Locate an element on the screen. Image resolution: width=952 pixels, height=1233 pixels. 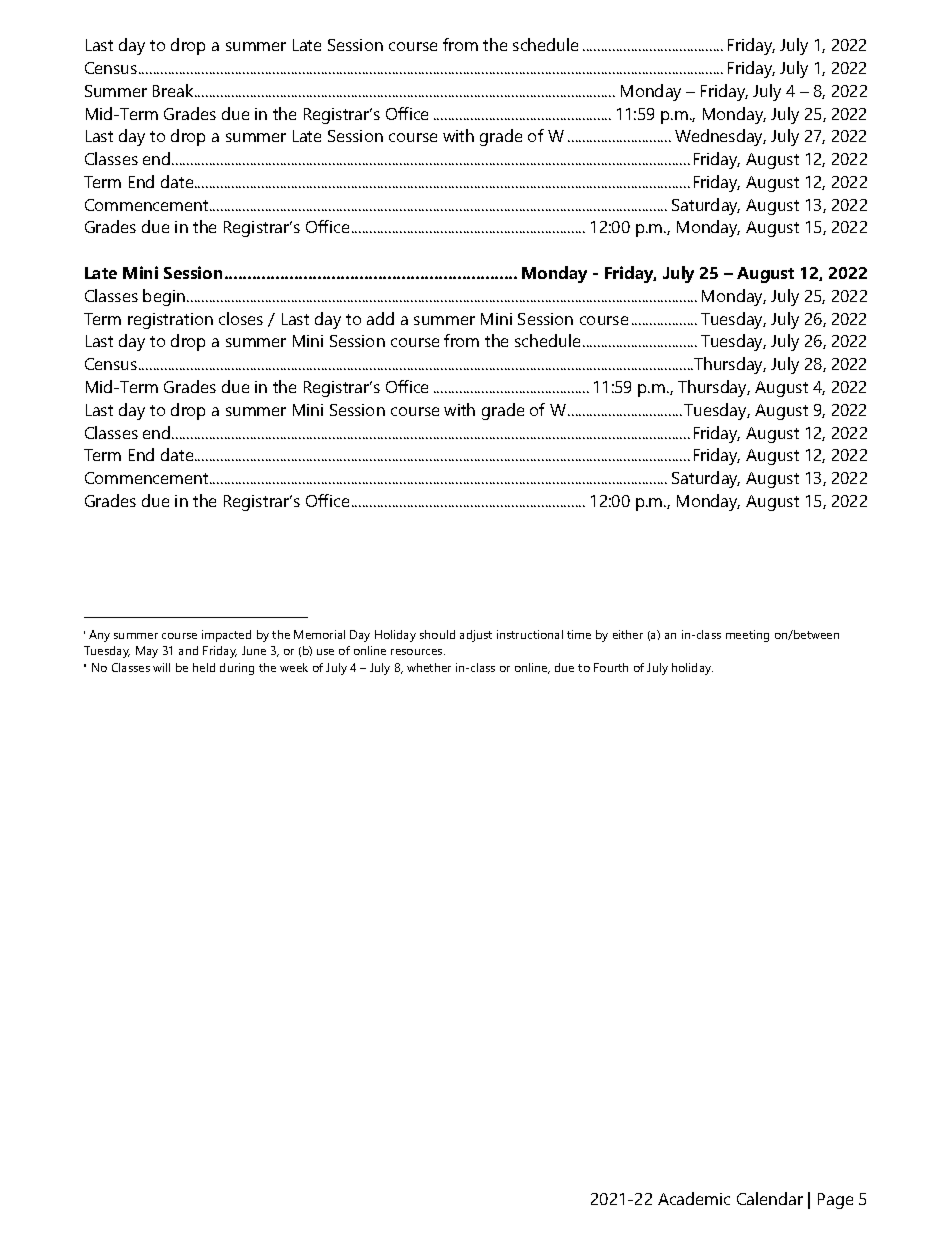
should is located at coordinates (437, 634).
